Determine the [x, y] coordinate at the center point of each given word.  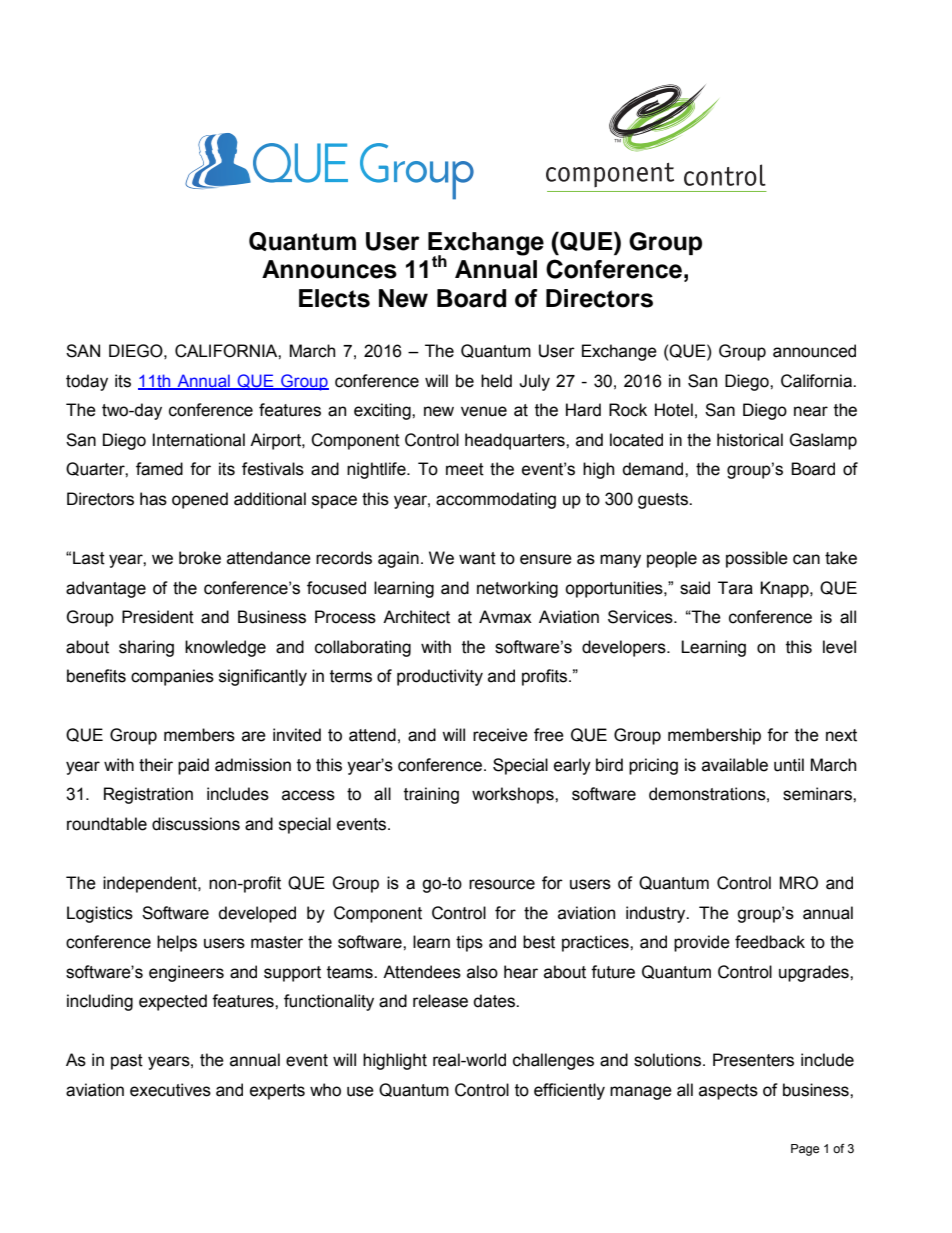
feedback [770, 942]
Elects [334, 298]
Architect [416, 617]
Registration [148, 795]
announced [814, 351]
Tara [735, 588]
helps [177, 943]
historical [750, 440]
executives [170, 1090]
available [735, 765]
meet [465, 469]
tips [469, 943]
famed [159, 469]
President [158, 617]
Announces [329, 269]
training [431, 795]
